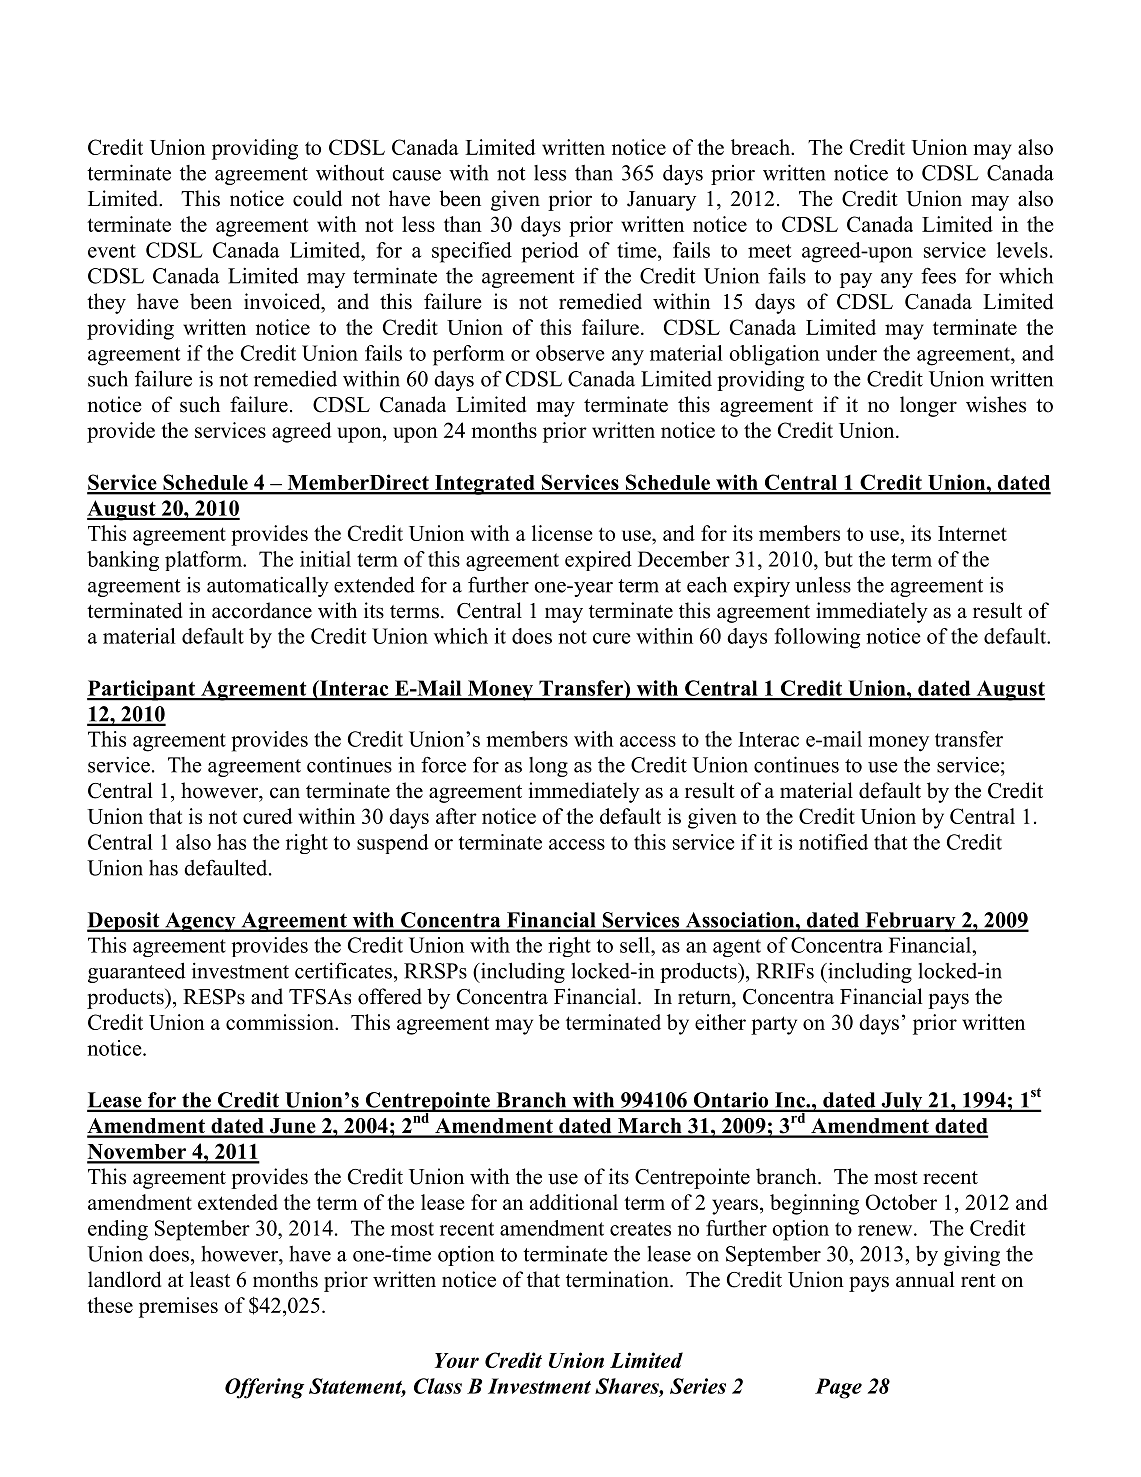 The image size is (1141, 1477). What do you see at coordinates (902, 1102) in the screenshot?
I see `July` at bounding box center [902, 1102].
